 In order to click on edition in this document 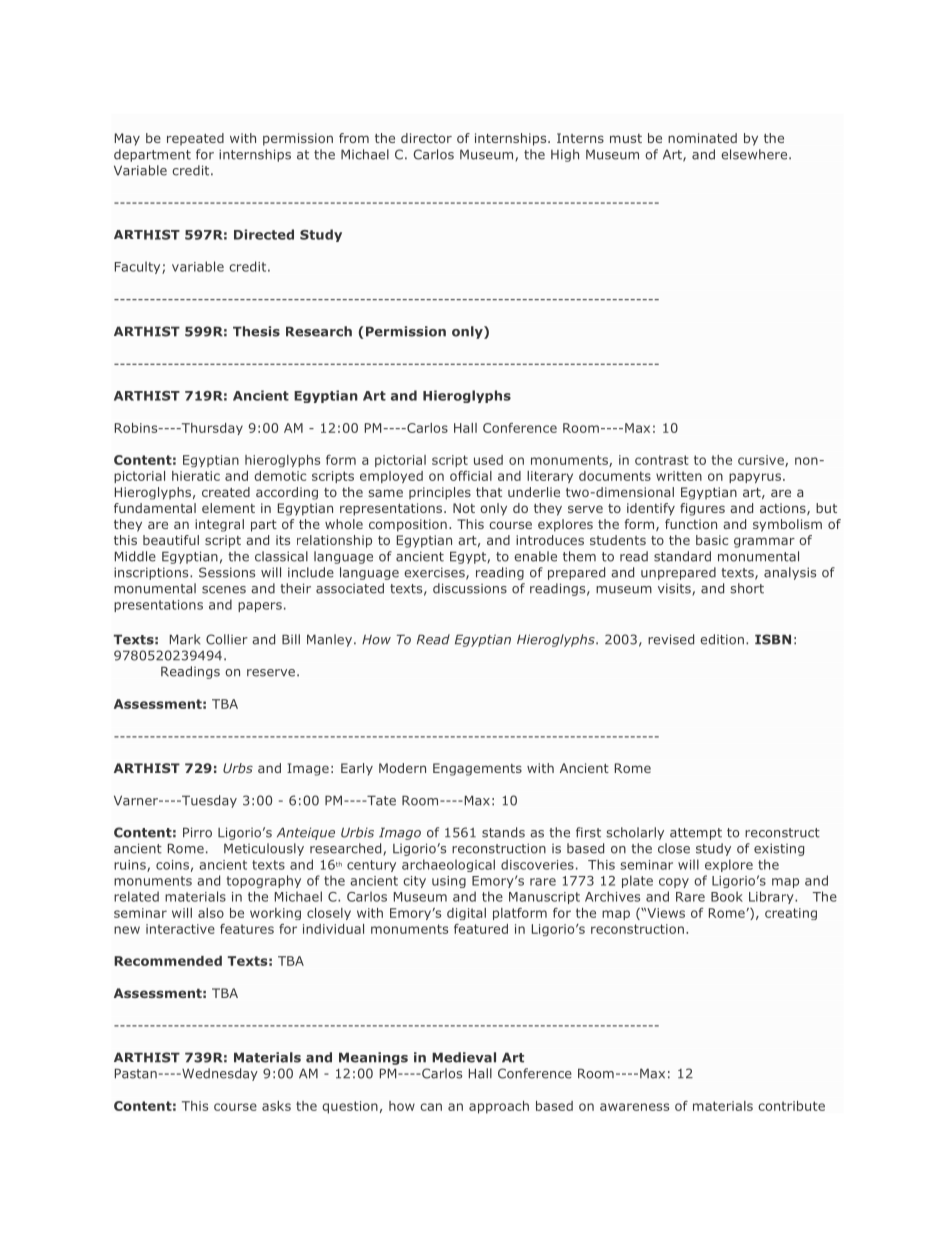, I will do `click(722, 639)`.
